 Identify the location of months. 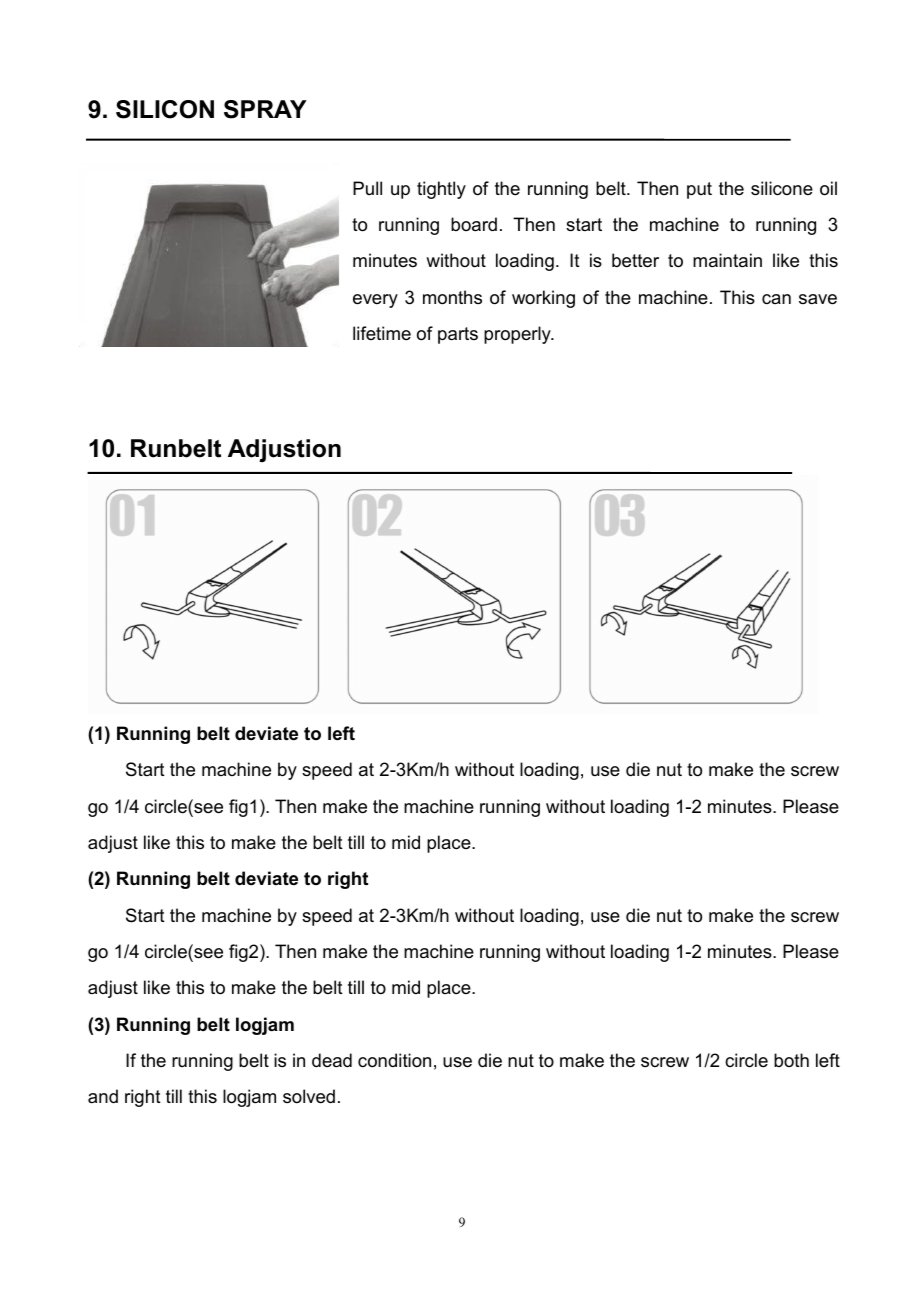
(452, 297).
